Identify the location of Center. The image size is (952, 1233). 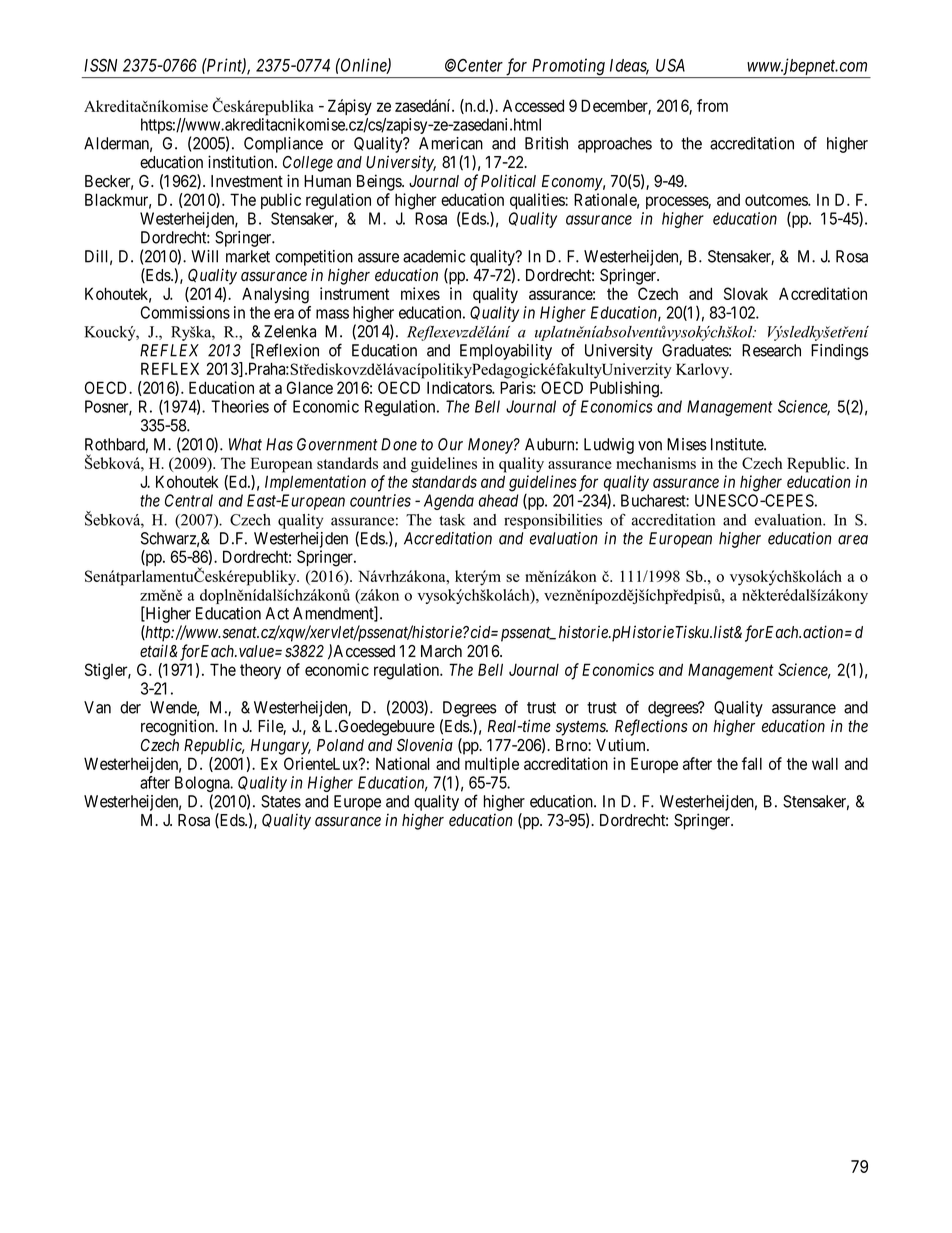
(480, 65).
